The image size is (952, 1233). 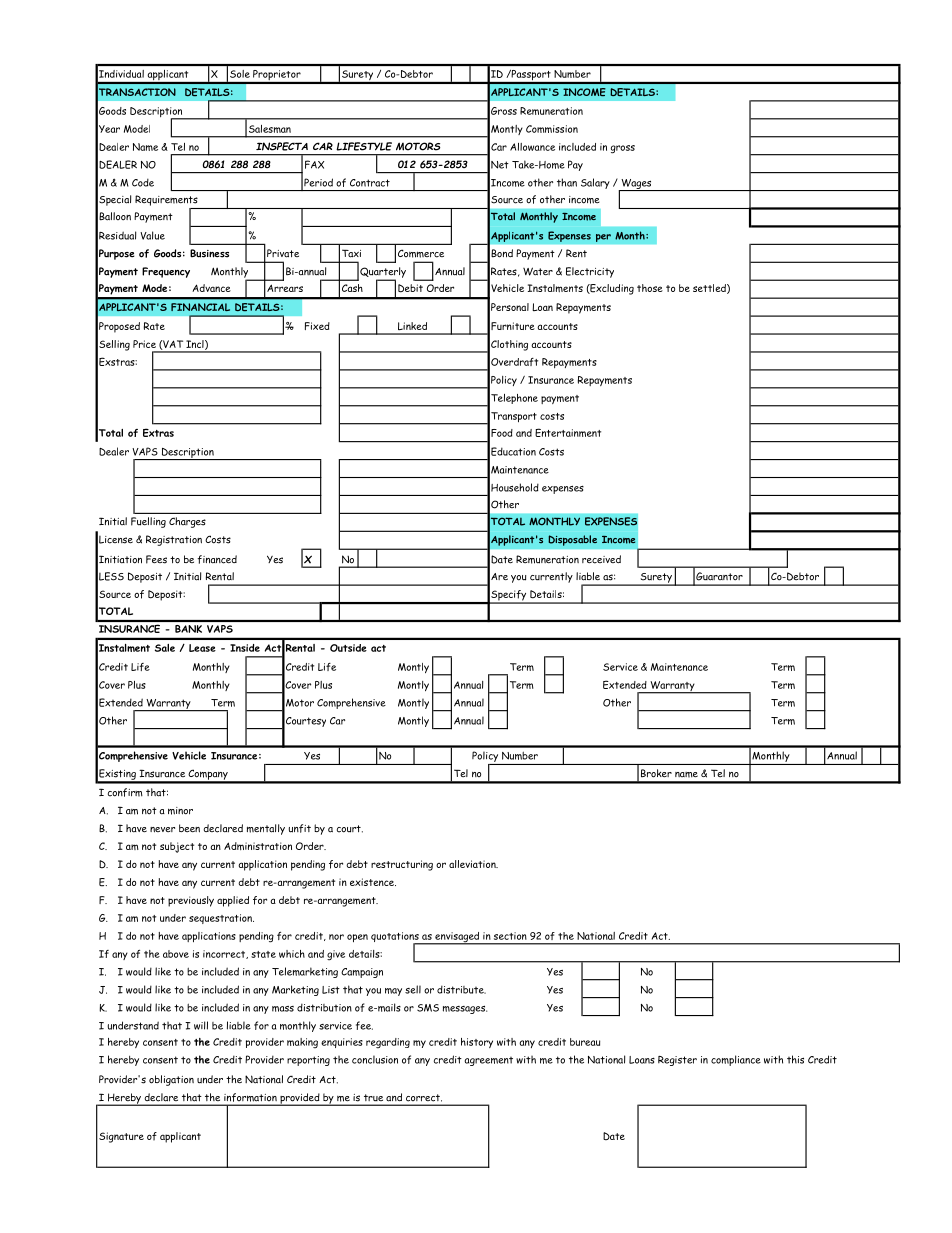 What do you see at coordinates (601, 559) in the screenshot?
I see `received` at bounding box center [601, 559].
